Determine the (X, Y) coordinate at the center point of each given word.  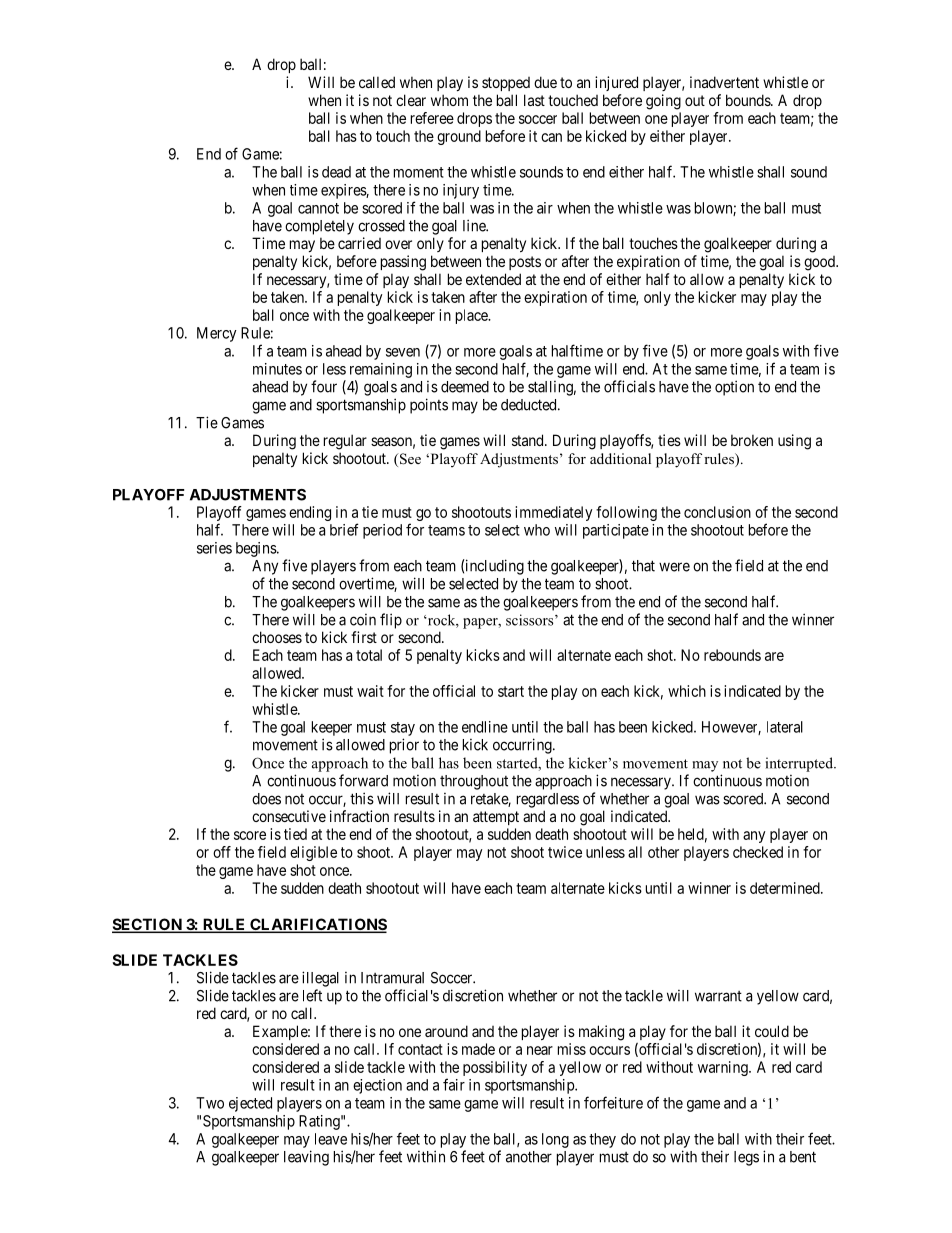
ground (459, 137)
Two (210, 1103)
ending (310, 513)
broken (752, 440)
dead (336, 172)
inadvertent (724, 82)
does (266, 799)
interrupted (801, 764)
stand (529, 440)
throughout (474, 782)
